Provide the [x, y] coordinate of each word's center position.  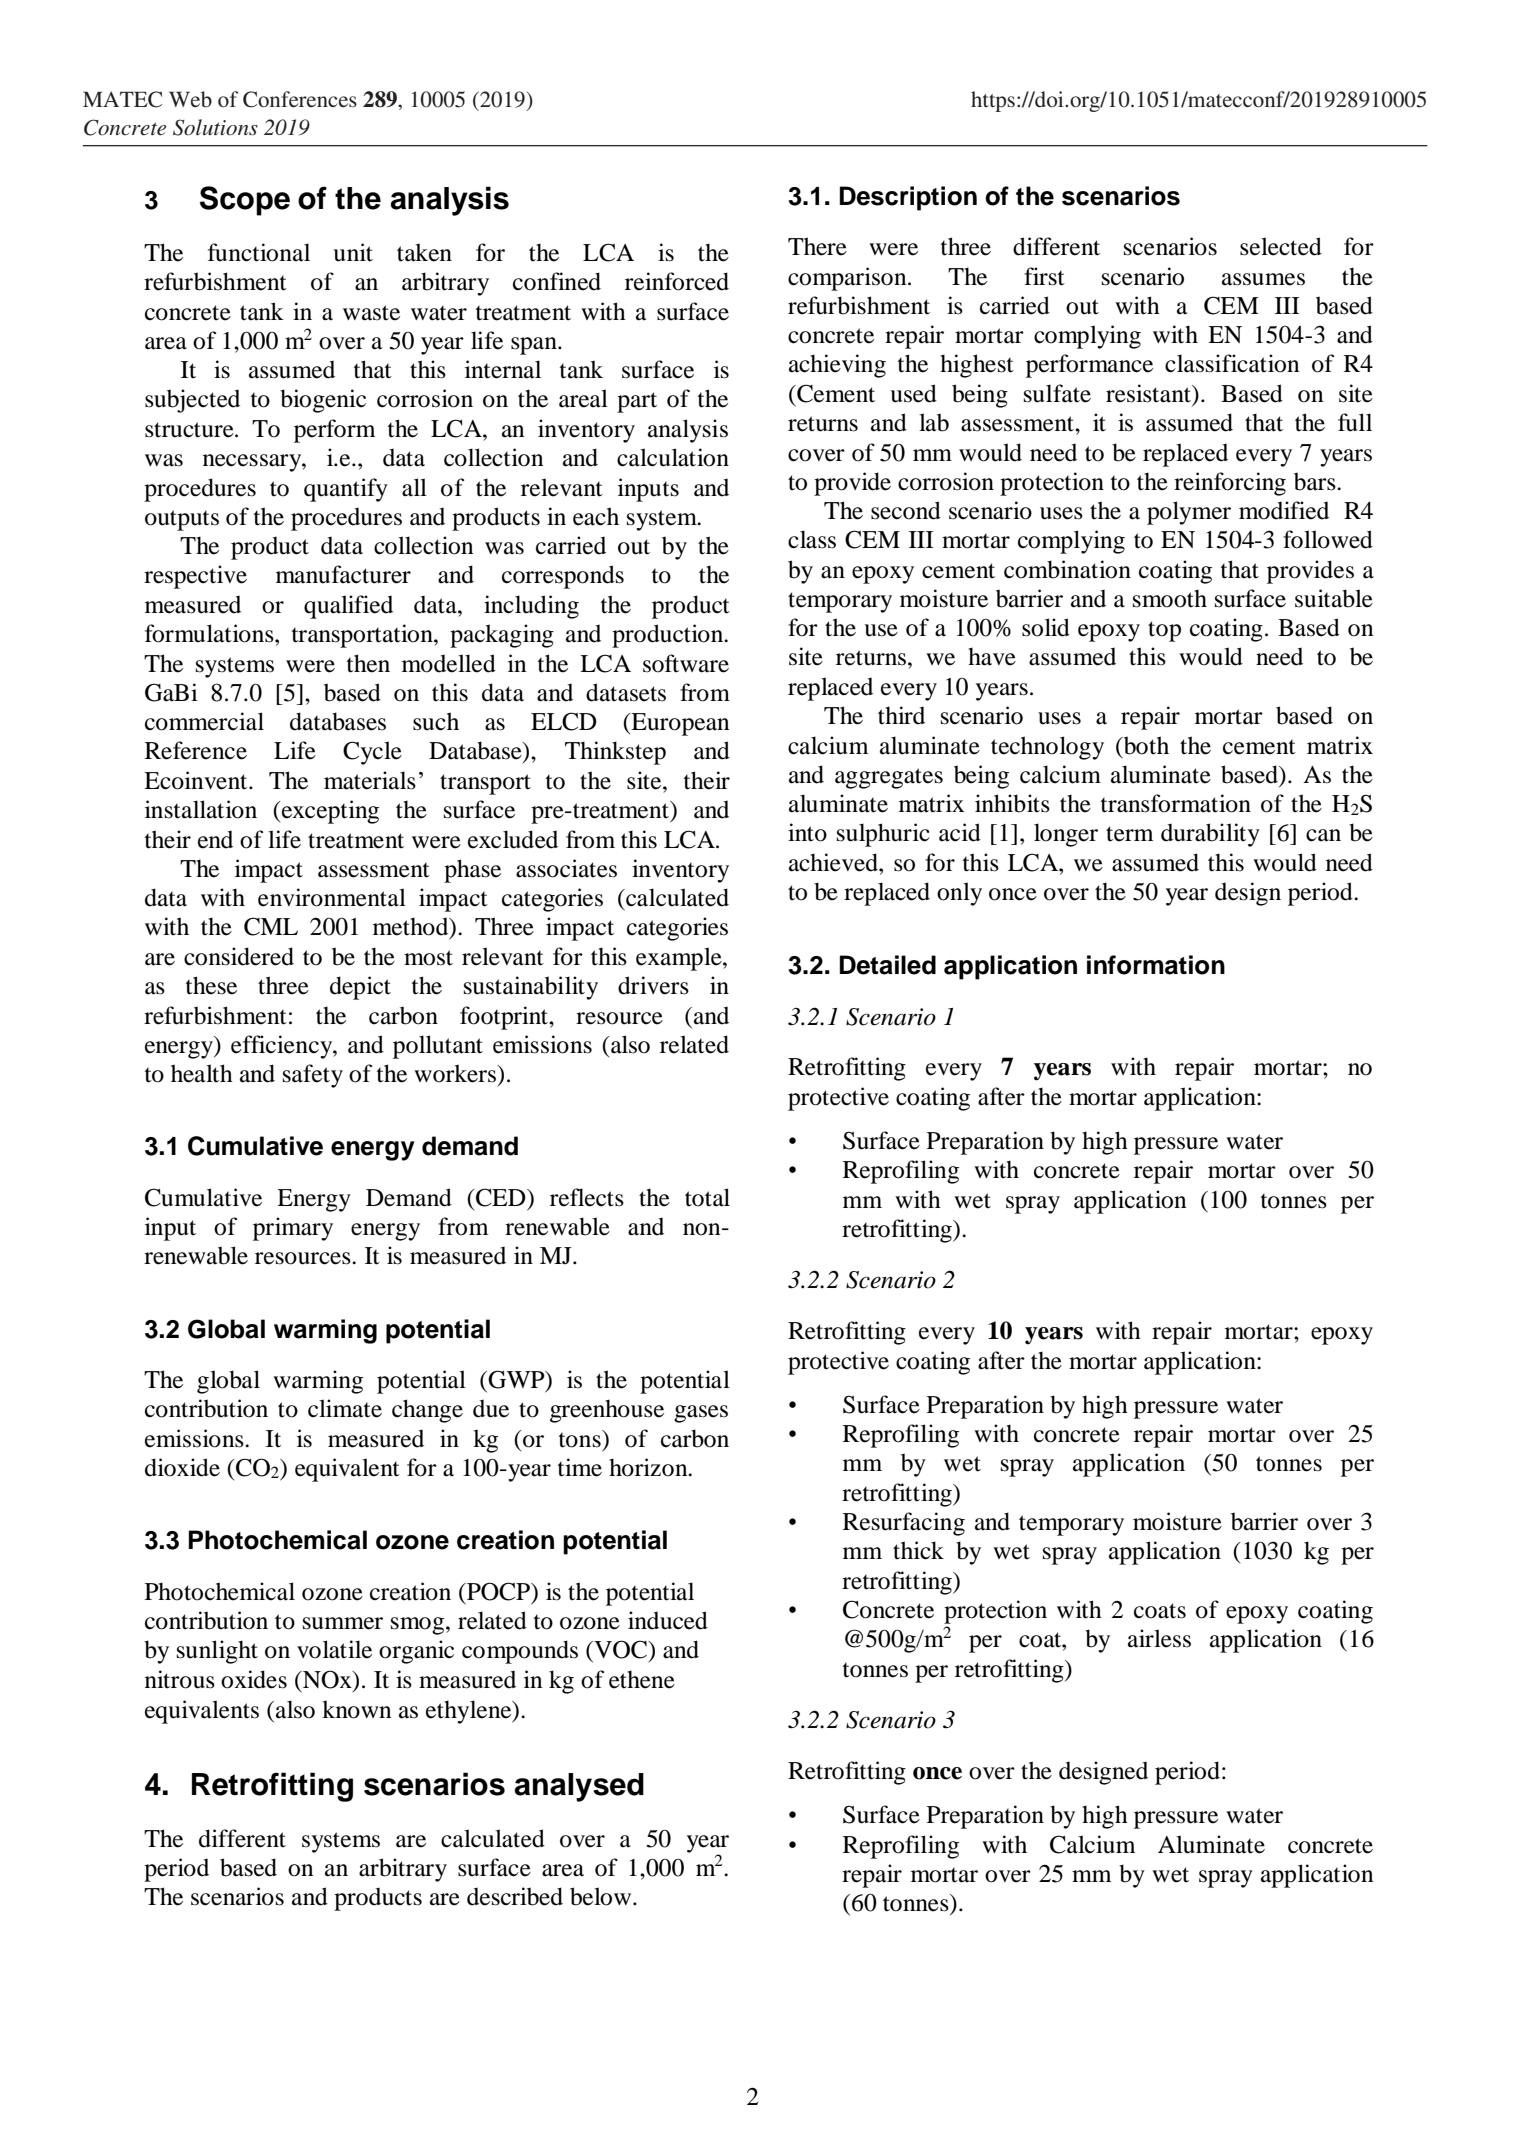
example [680, 959]
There [817, 246]
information [1156, 965]
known [356, 1709]
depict [360, 988]
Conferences [300, 99]
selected [1281, 246]
